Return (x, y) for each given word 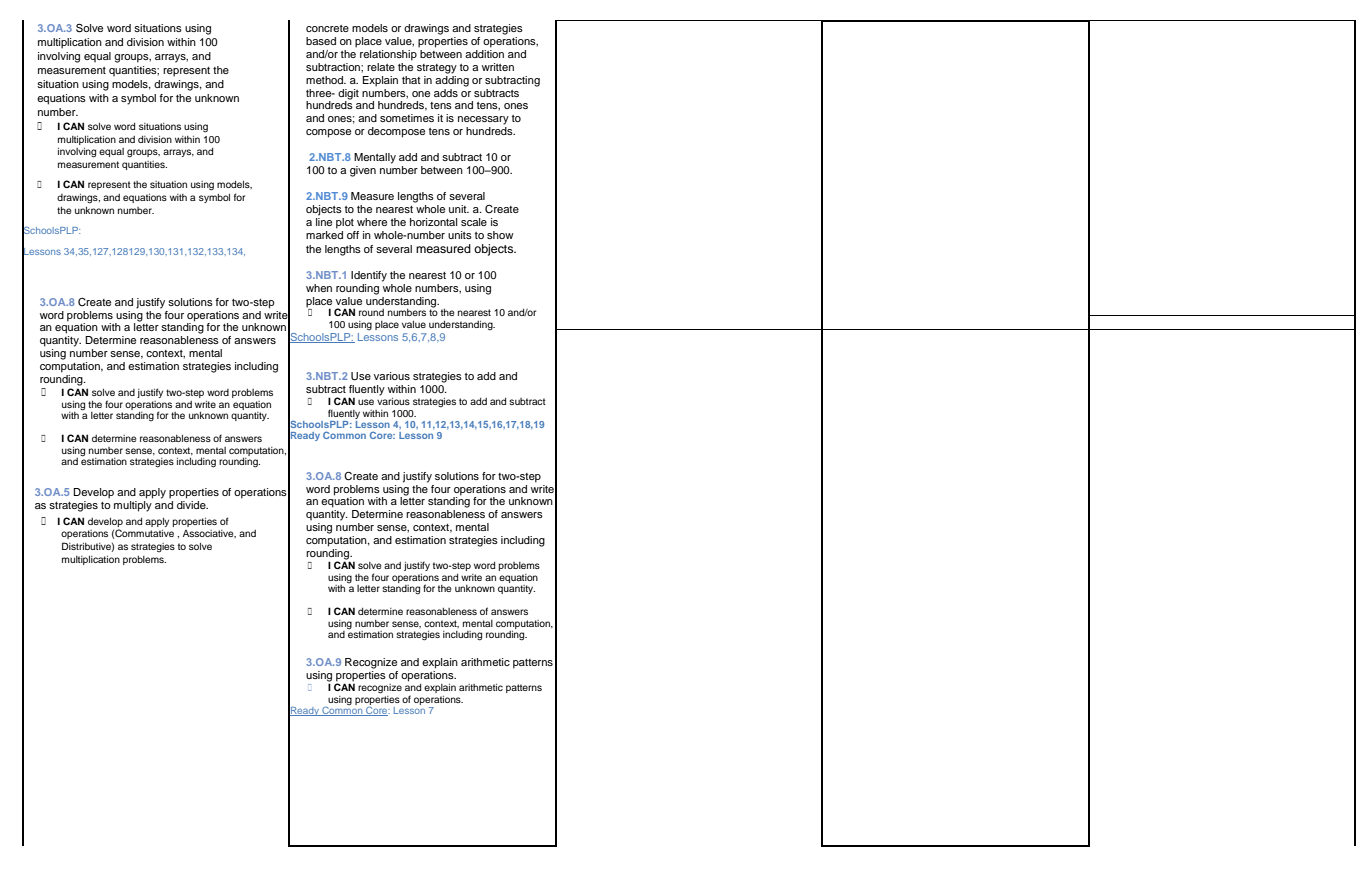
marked (324, 233)
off (353, 235)
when (319, 288)
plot (345, 223)
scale (474, 222)
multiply (133, 506)
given (363, 171)
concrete (327, 28)
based (321, 41)
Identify (369, 276)
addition (484, 52)
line (324, 220)
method (325, 80)
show (500, 235)
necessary (483, 120)
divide (192, 505)
